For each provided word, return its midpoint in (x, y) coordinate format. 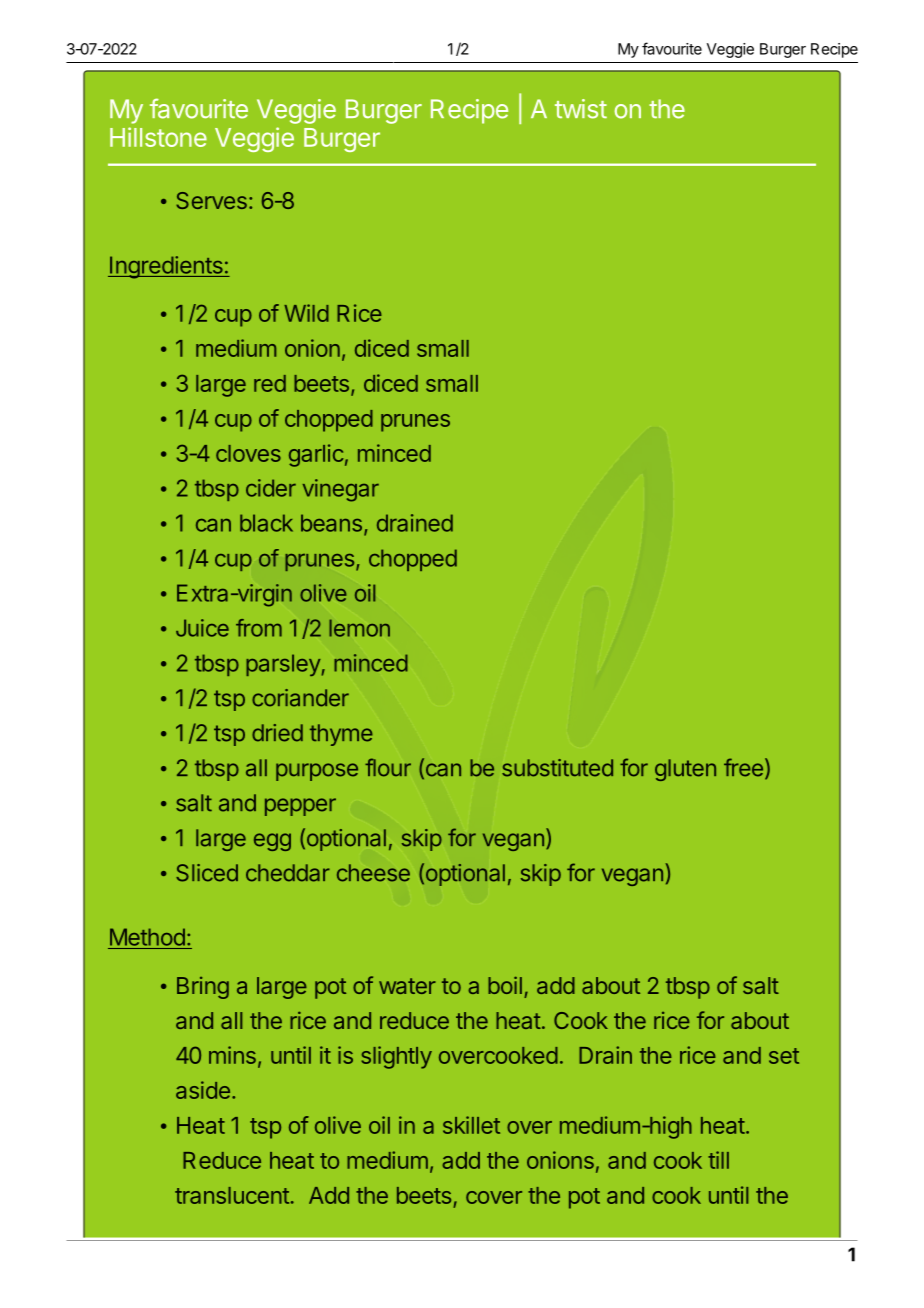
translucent (232, 1195)
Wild (306, 313)
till (718, 1160)
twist (581, 109)
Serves (211, 200)
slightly (396, 1057)
